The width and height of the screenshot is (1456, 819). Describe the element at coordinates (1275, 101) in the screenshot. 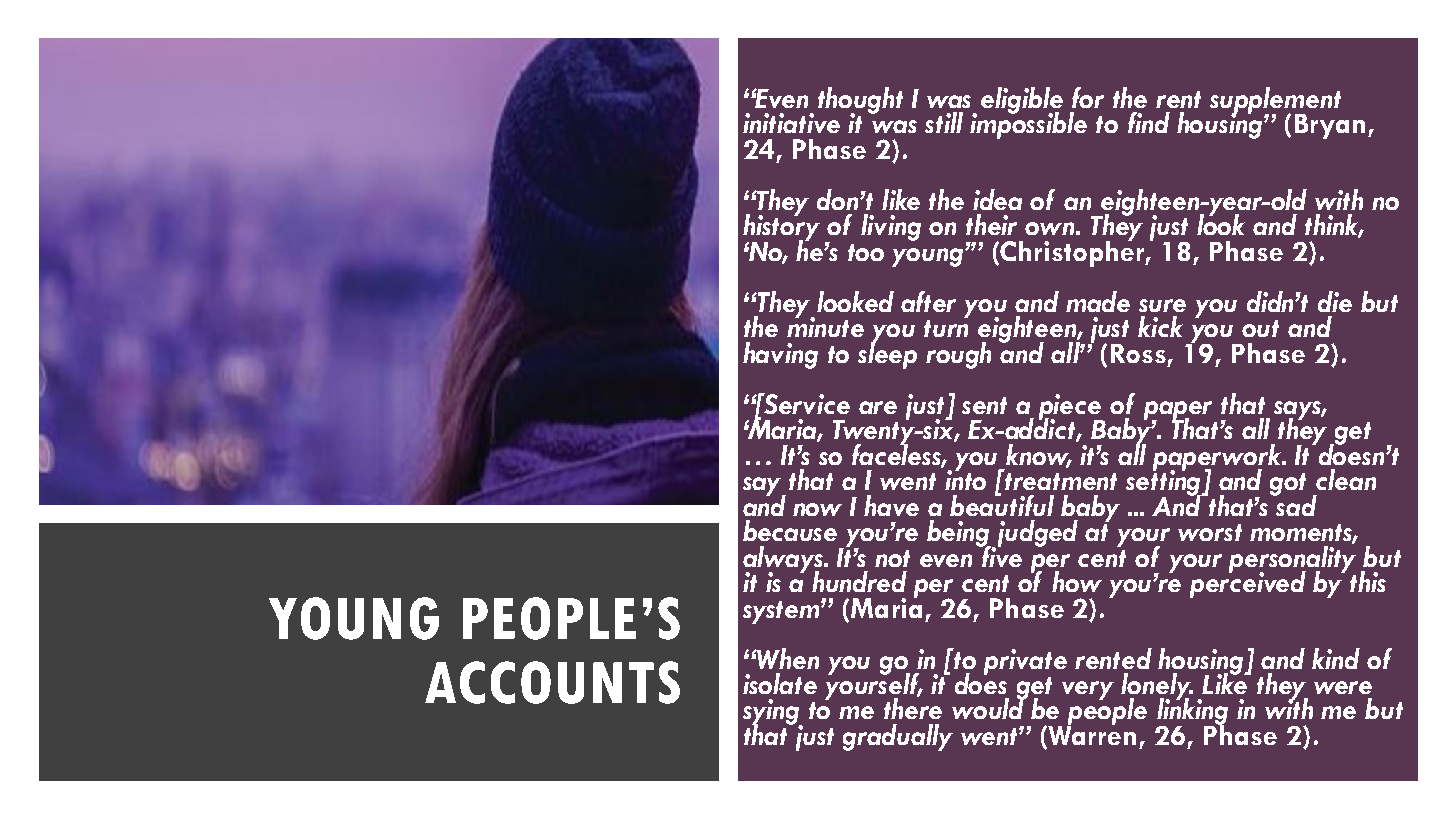

I see `supplement` at that location.
